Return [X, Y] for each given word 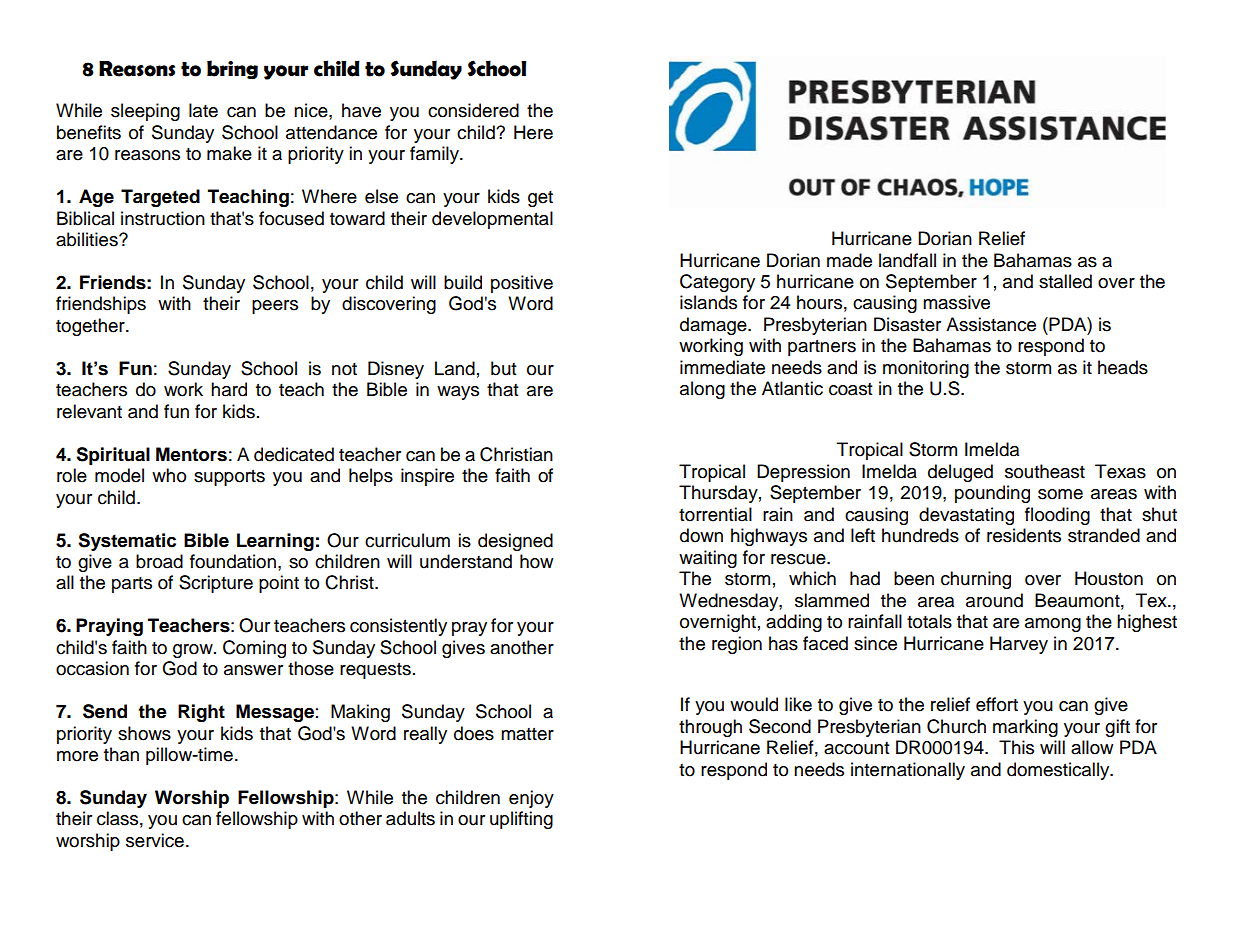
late [203, 110]
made [849, 260]
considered [473, 110]
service [155, 840]
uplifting [521, 820]
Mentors [191, 454]
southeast [1045, 471]
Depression [803, 473]
